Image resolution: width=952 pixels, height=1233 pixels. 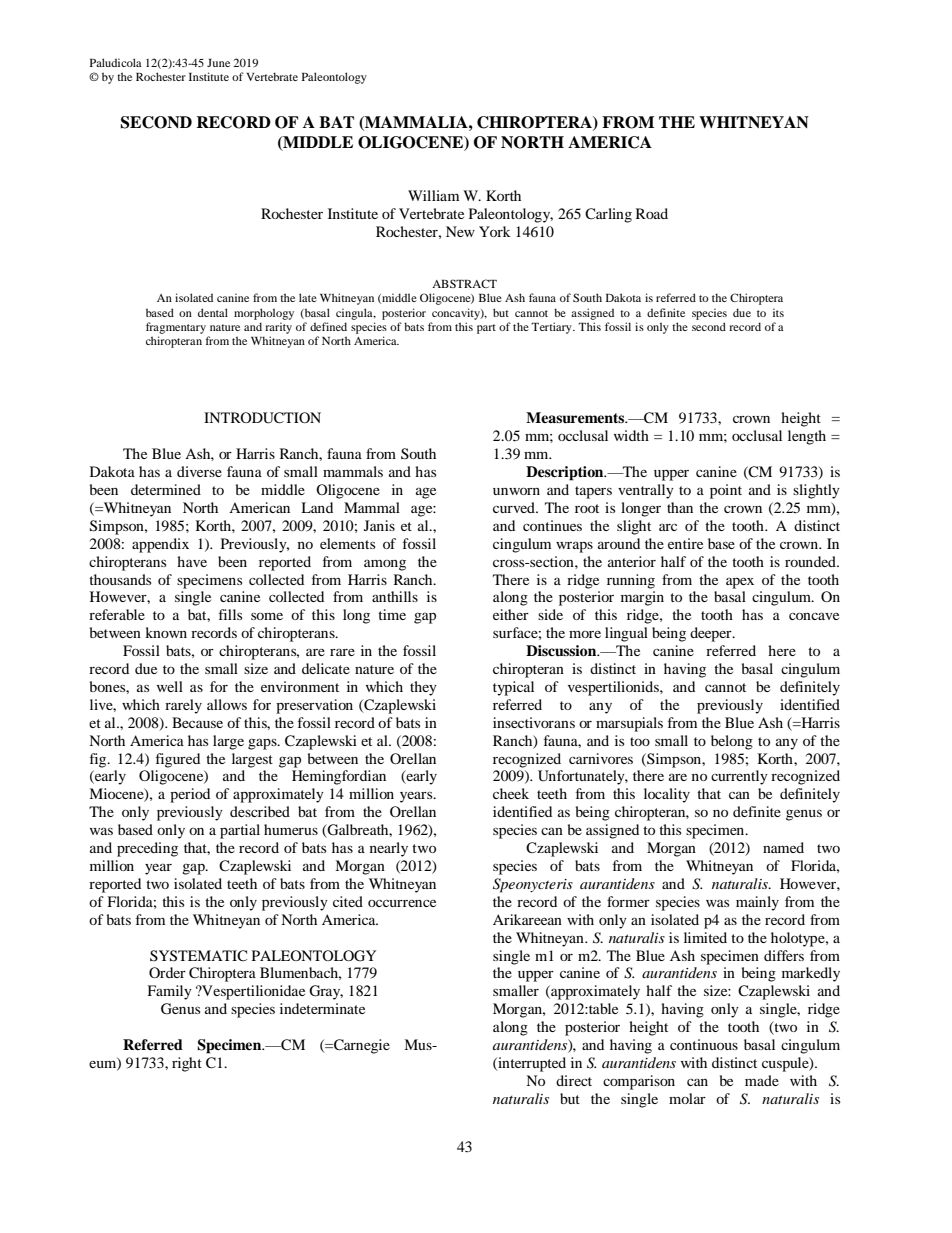 What do you see at coordinates (433, 195) in the document?
I see `William` at bounding box center [433, 195].
